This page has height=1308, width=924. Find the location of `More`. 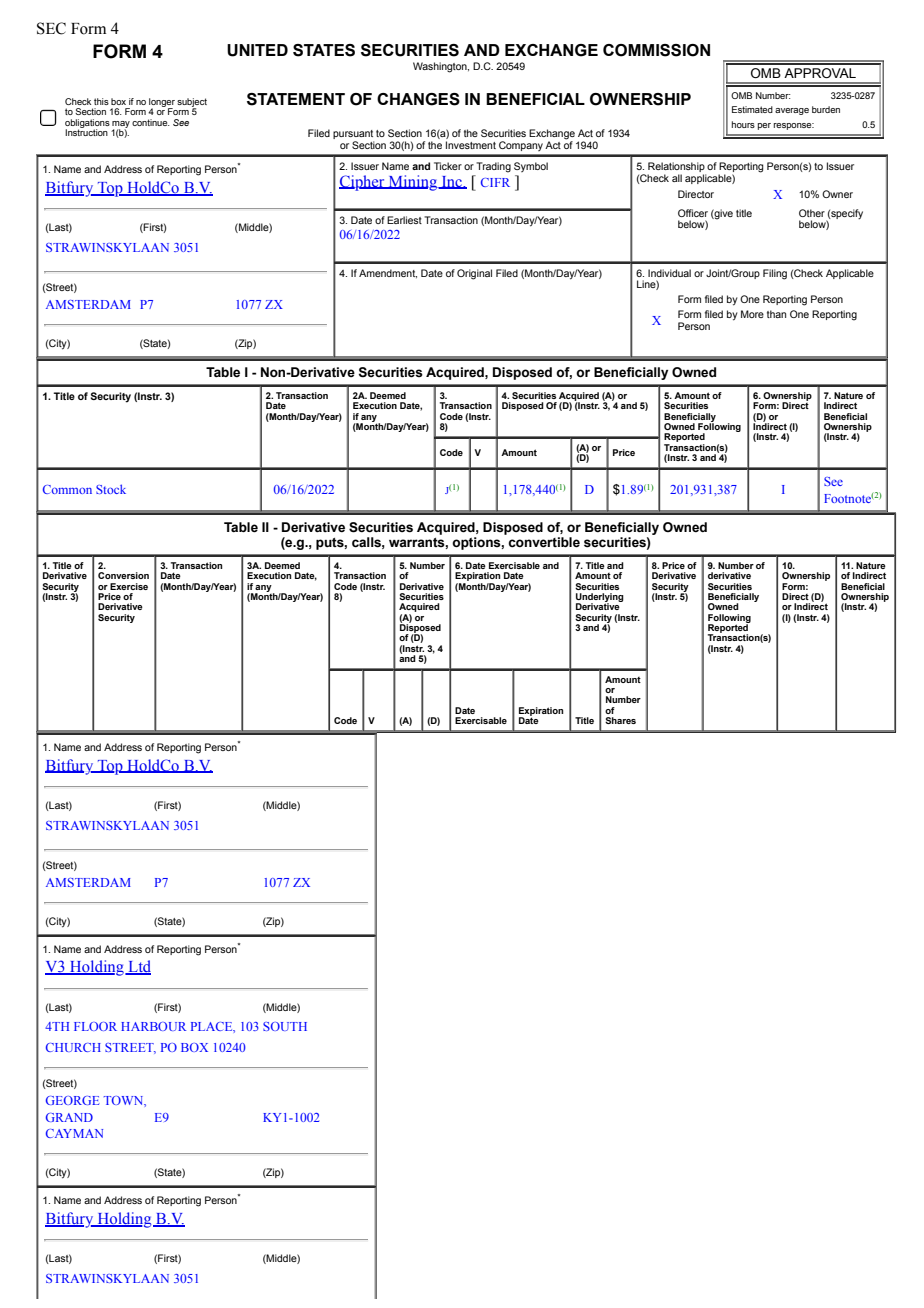

More is located at coordinates (752, 314).
